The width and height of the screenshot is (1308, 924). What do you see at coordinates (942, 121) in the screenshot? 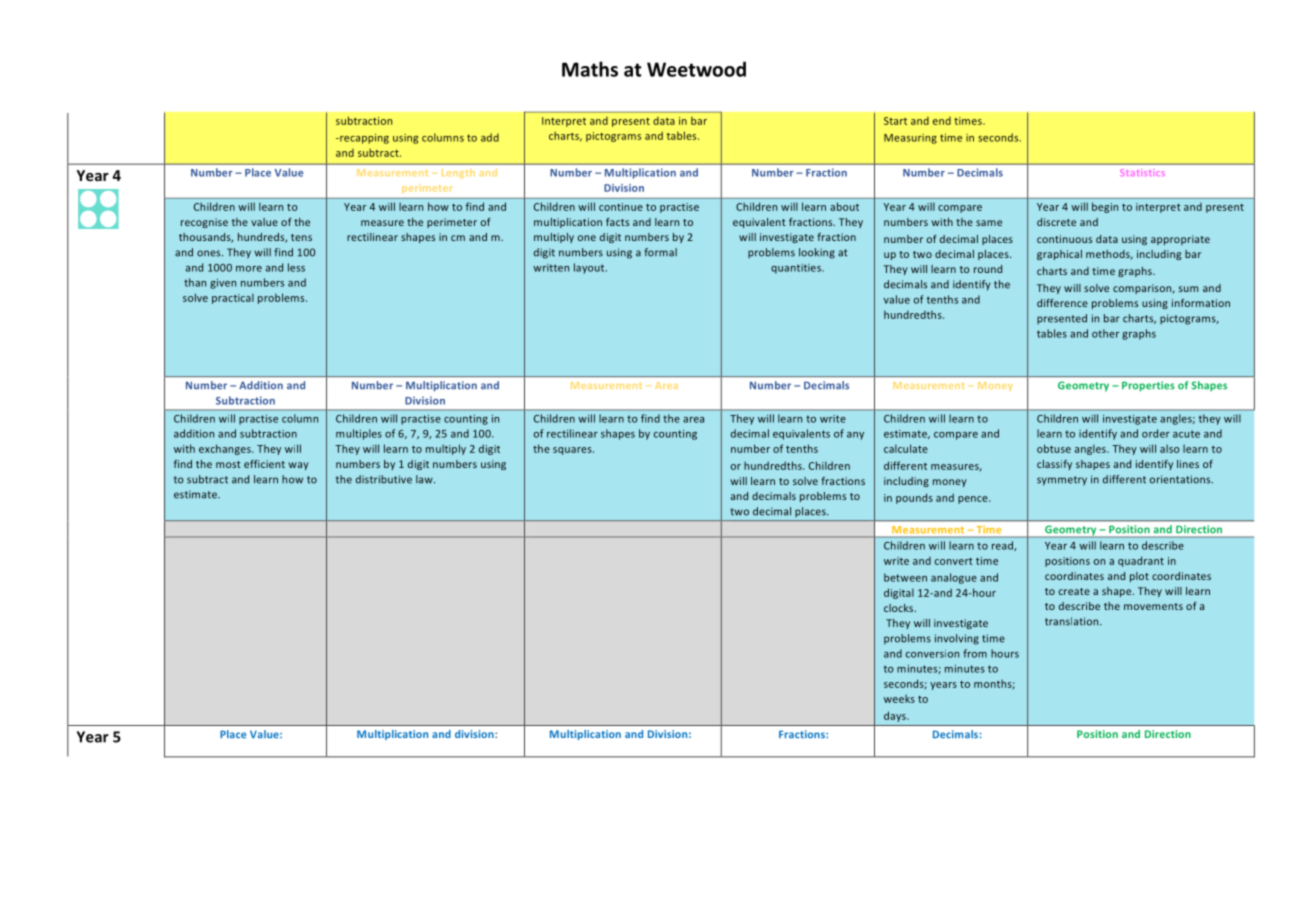
I see `end` at bounding box center [942, 121].
